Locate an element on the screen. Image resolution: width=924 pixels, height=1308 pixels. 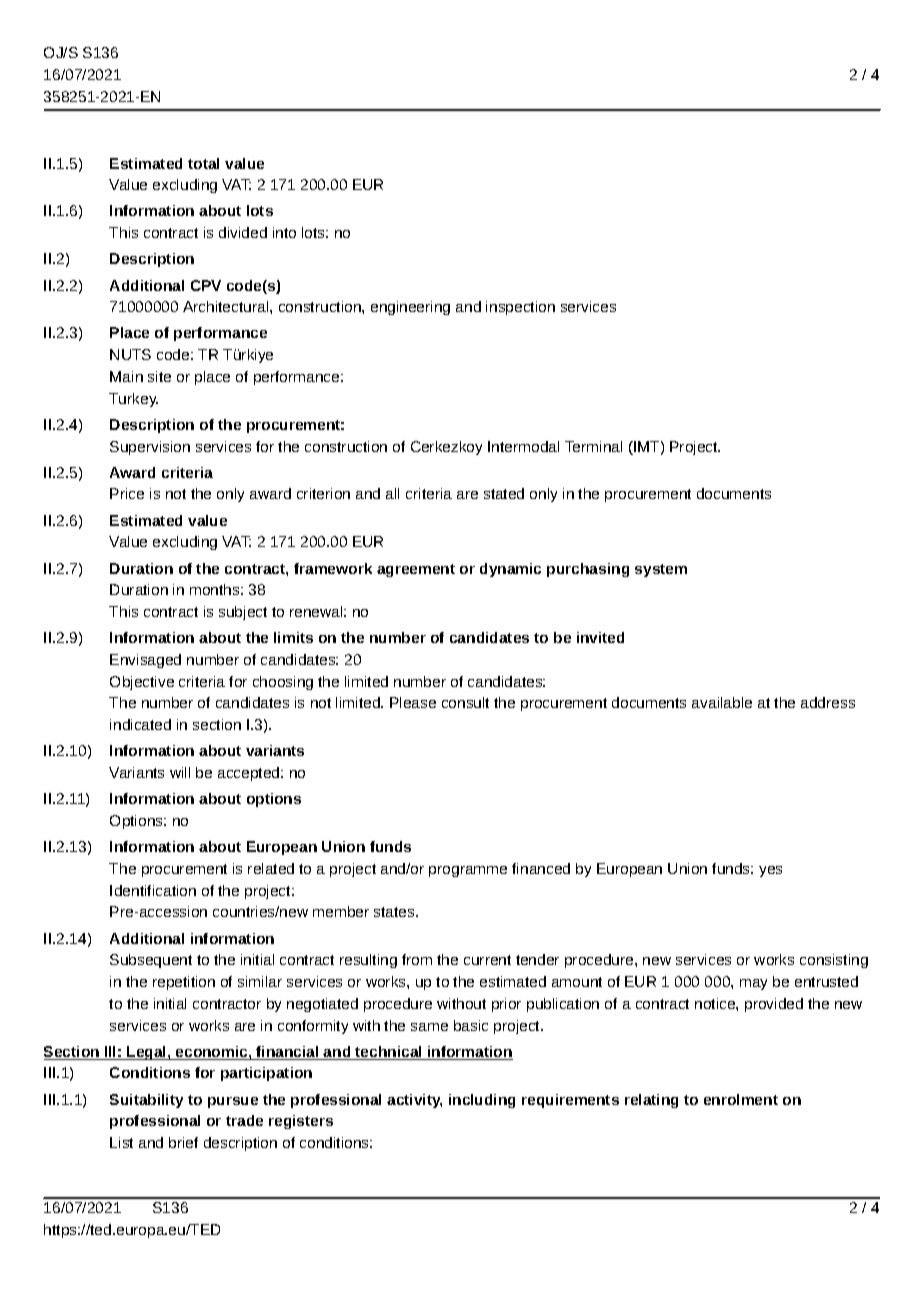
total is located at coordinates (203, 163).
